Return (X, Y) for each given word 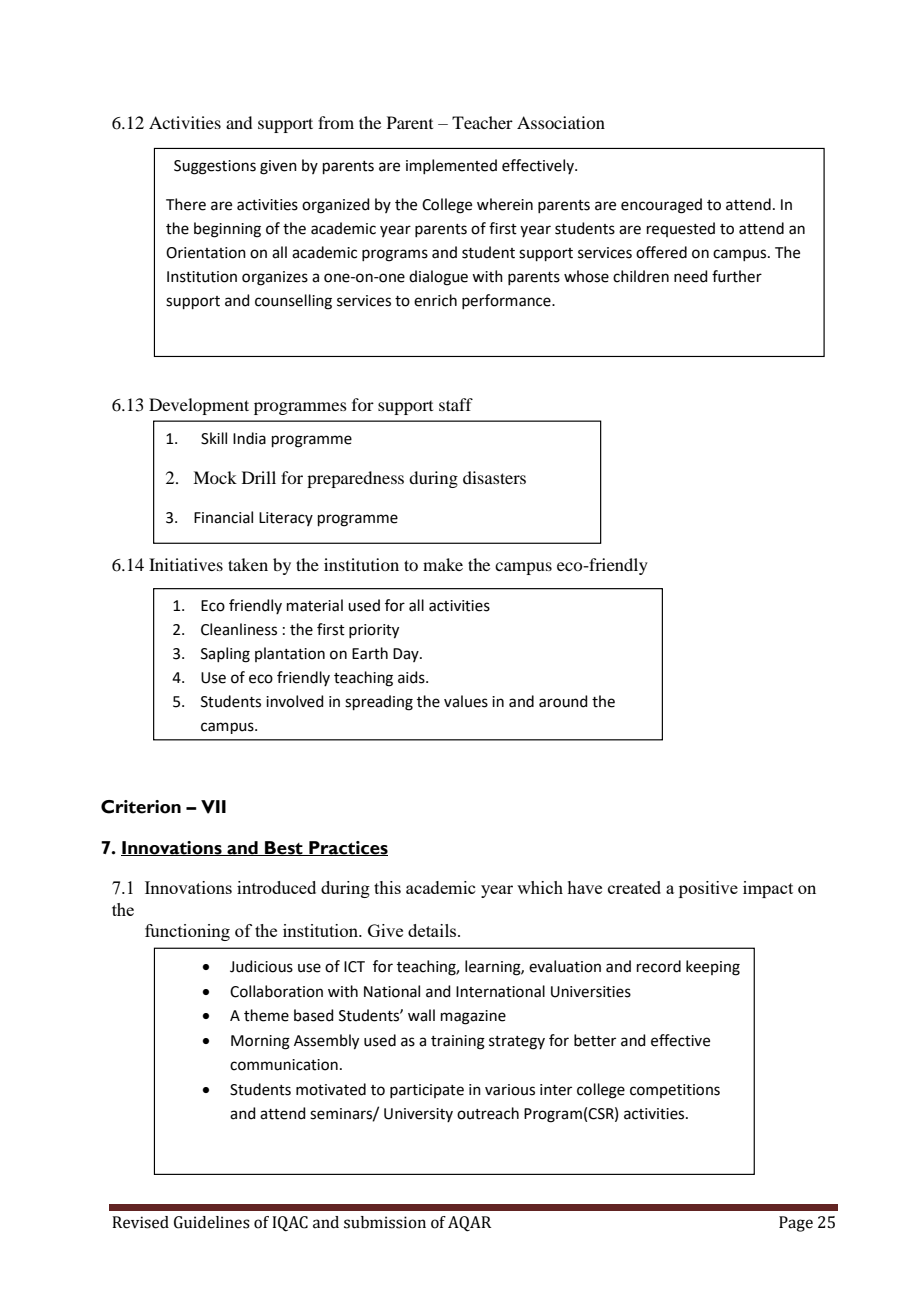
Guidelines (212, 1222)
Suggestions (215, 167)
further (737, 276)
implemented (451, 166)
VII (213, 807)
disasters (494, 477)
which (540, 887)
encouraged (661, 206)
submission (385, 1222)
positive (708, 889)
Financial (223, 517)
